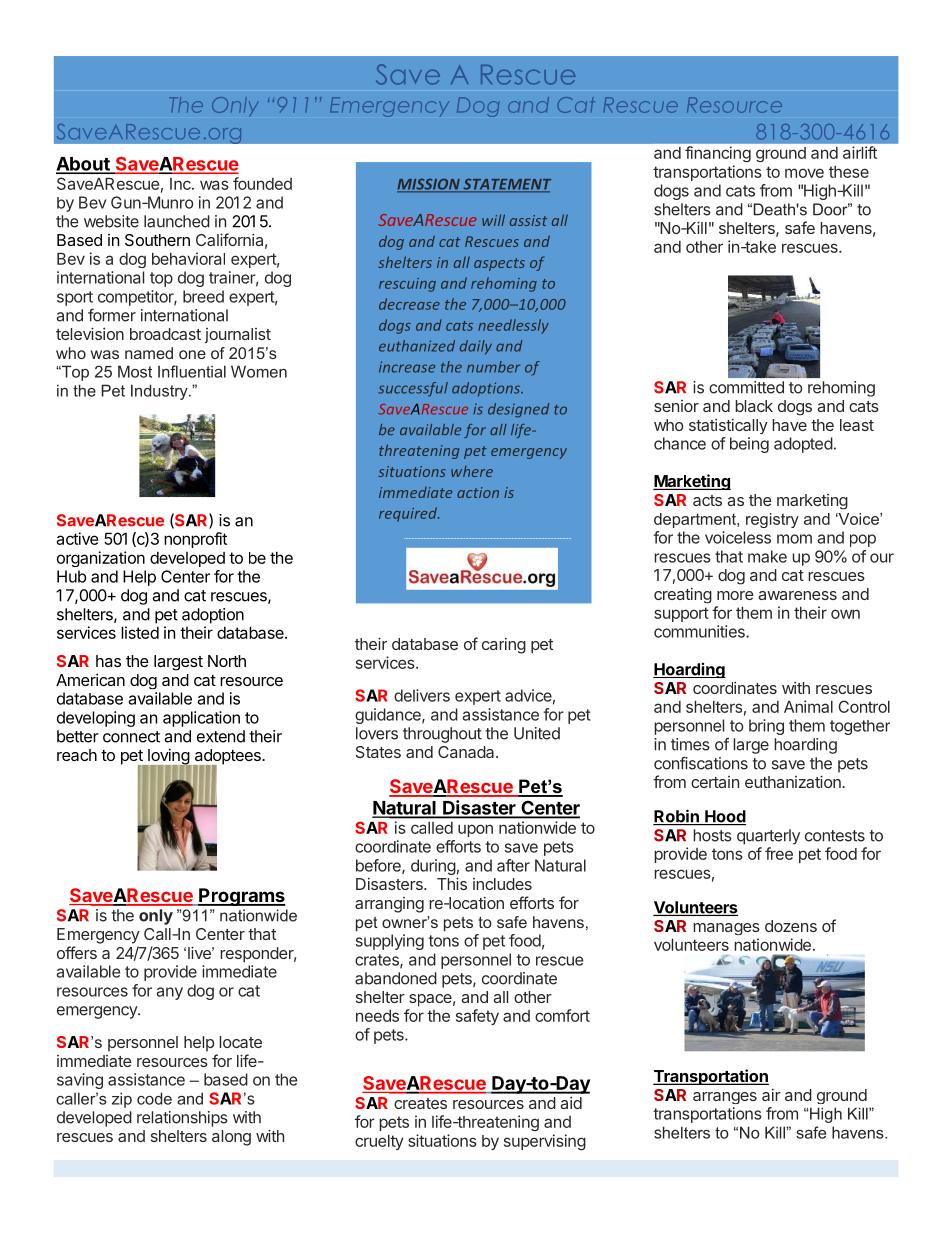 Image resolution: width=952 pixels, height=1233 pixels. Describe the element at coordinates (228, 758) in the screenshot. I see `adoptees` at that location.
